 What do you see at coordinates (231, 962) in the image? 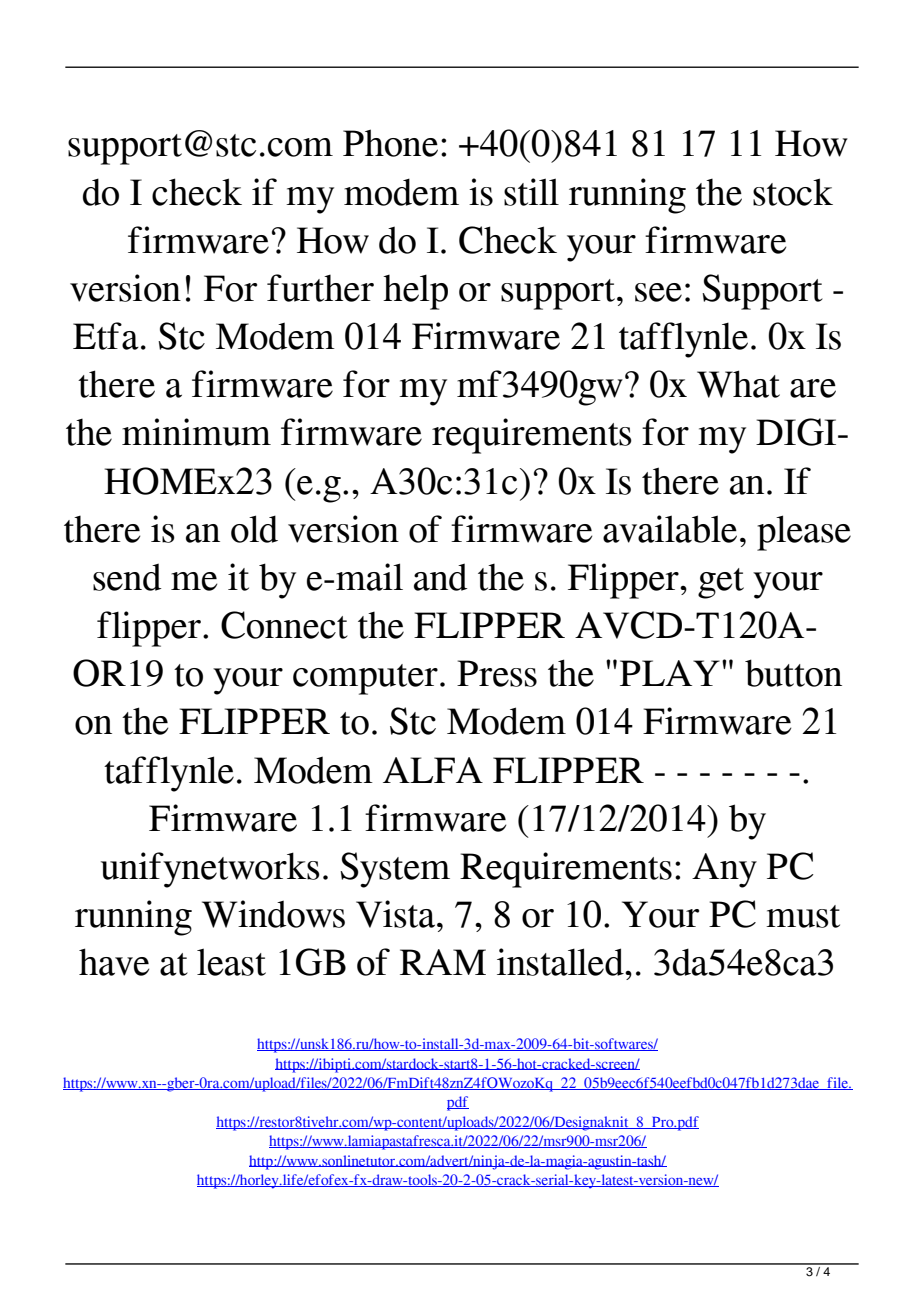
I see `least` at bounding box center [231, 962].
